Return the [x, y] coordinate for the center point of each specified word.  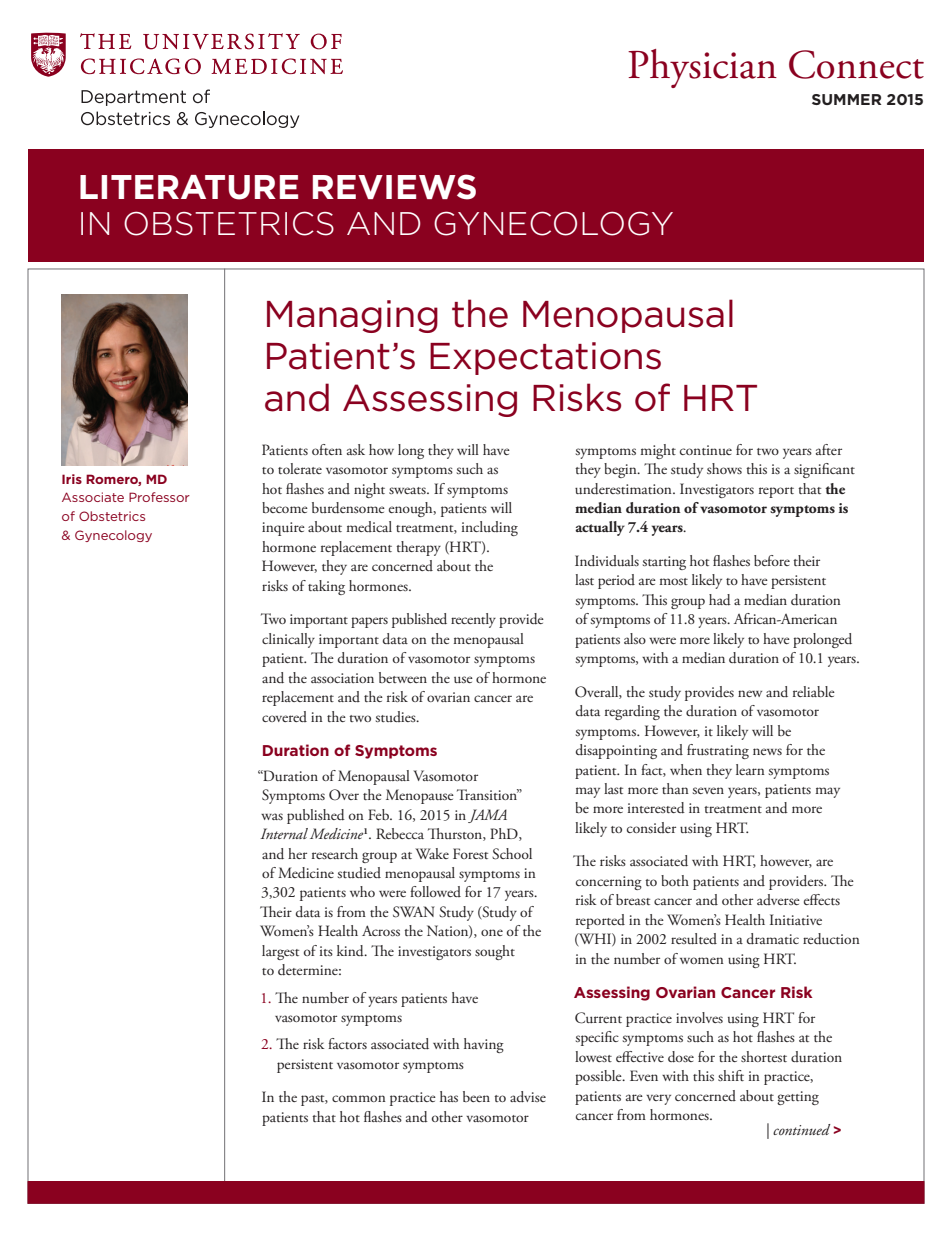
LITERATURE [189, 187]
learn [750, 769]
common [359, 1098]
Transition [488, 794]
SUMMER [846, 99]
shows [724, 468]
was [272, 816]
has [449, 1096]
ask [356, 449]
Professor [159, 497]
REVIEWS [394, 187]
